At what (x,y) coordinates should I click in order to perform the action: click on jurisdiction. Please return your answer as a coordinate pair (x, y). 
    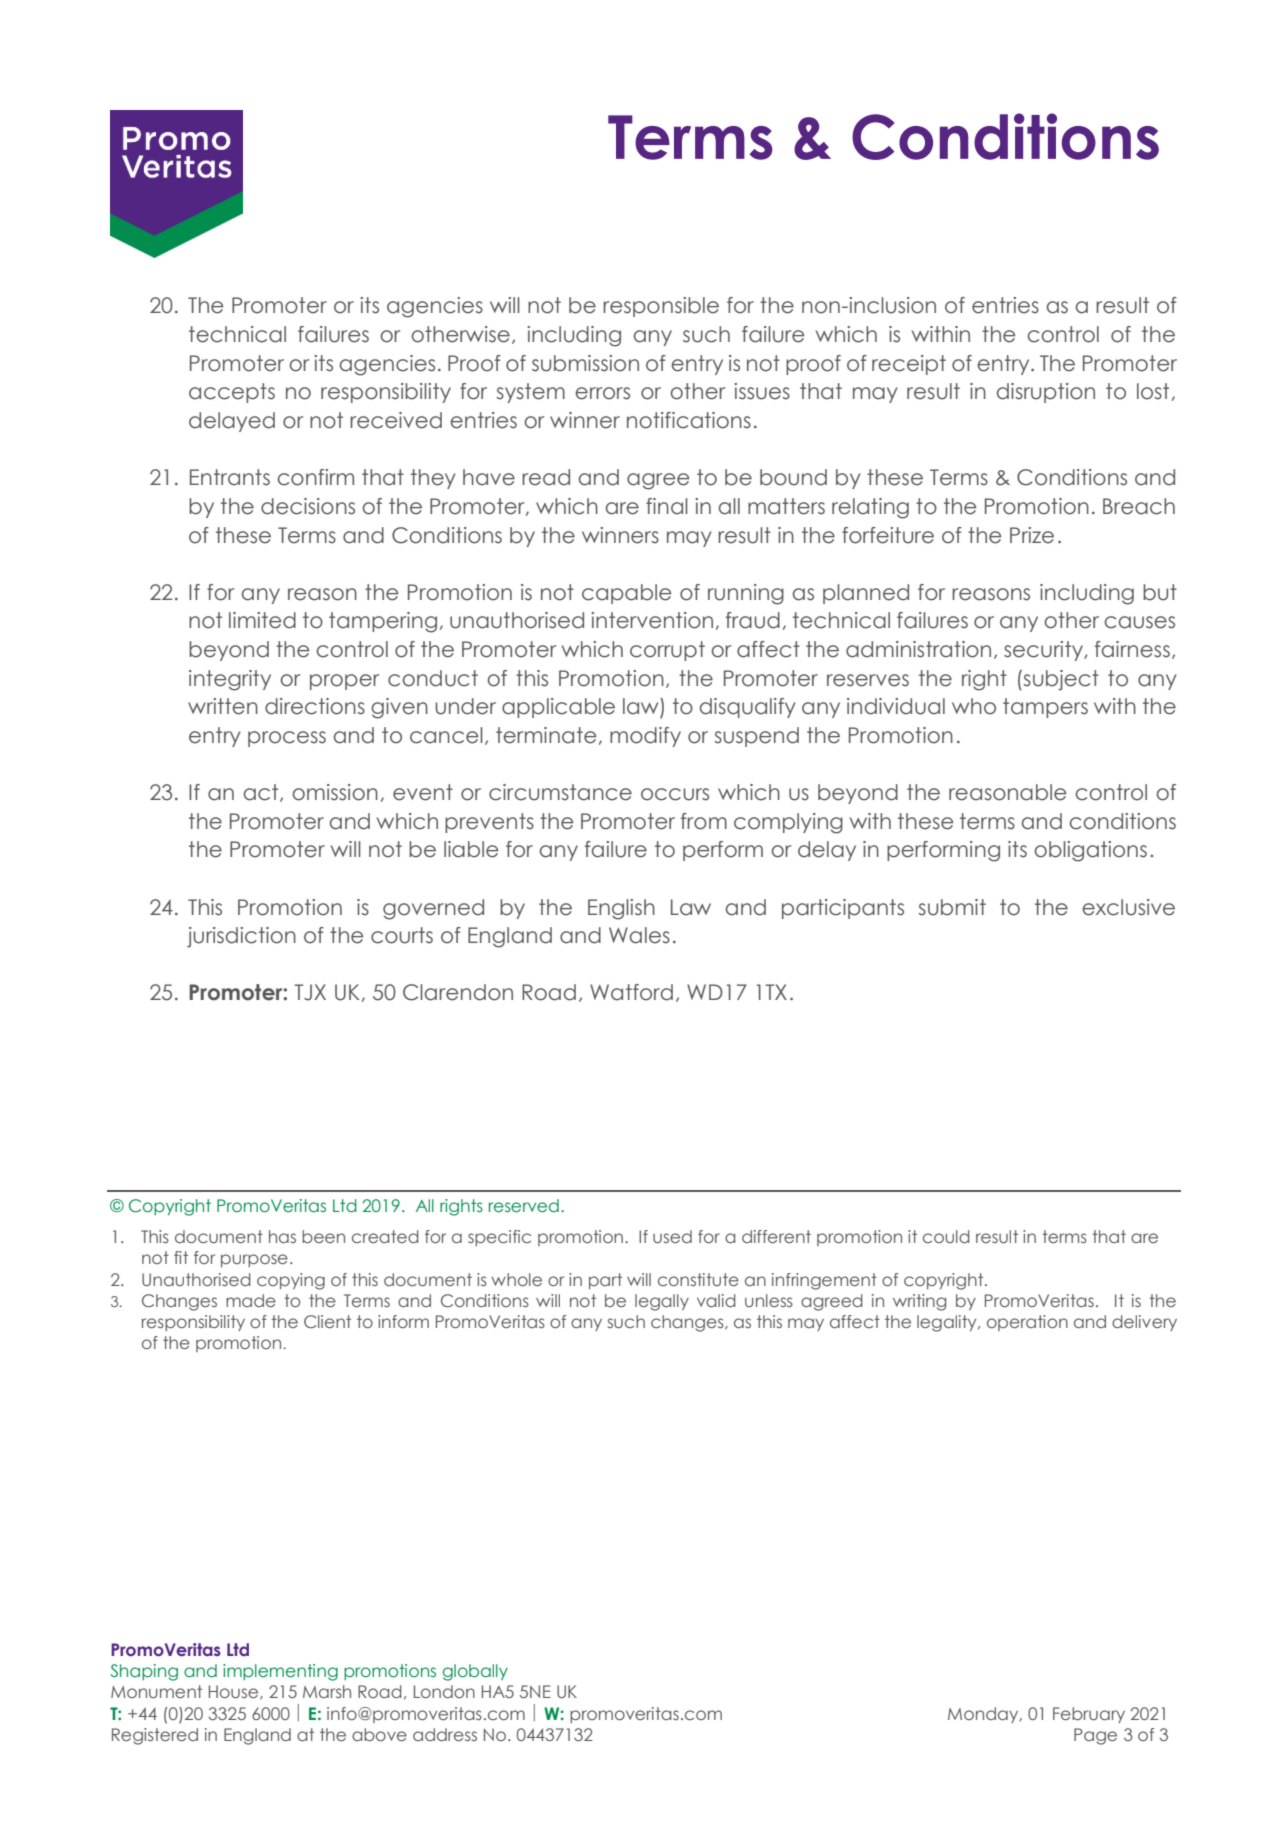
    Looking at the image, I should click on (241, 937).
